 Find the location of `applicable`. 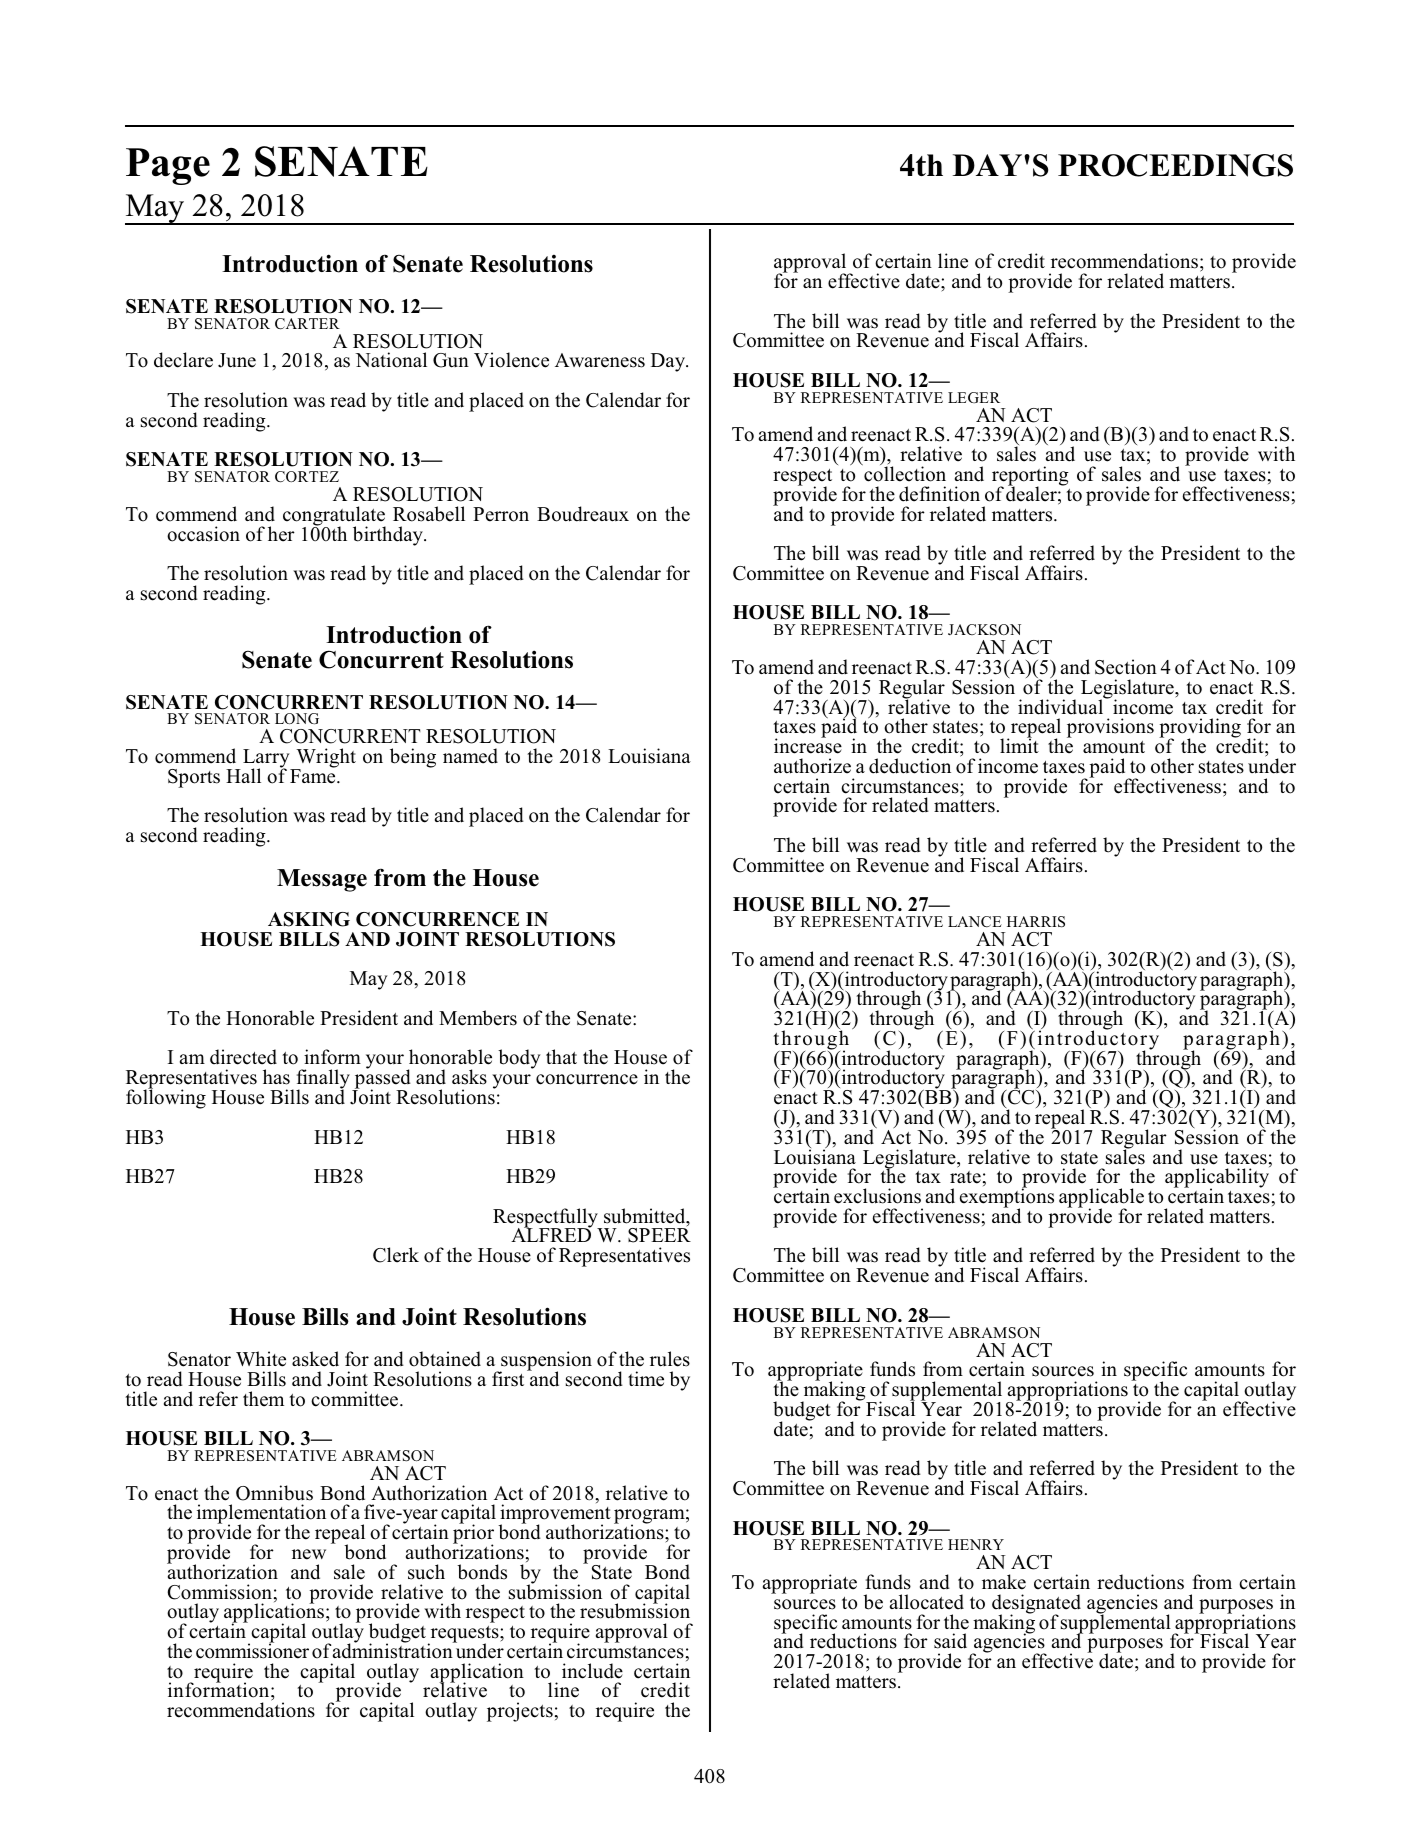

applicable is located at coordinates (1101, 1199).
